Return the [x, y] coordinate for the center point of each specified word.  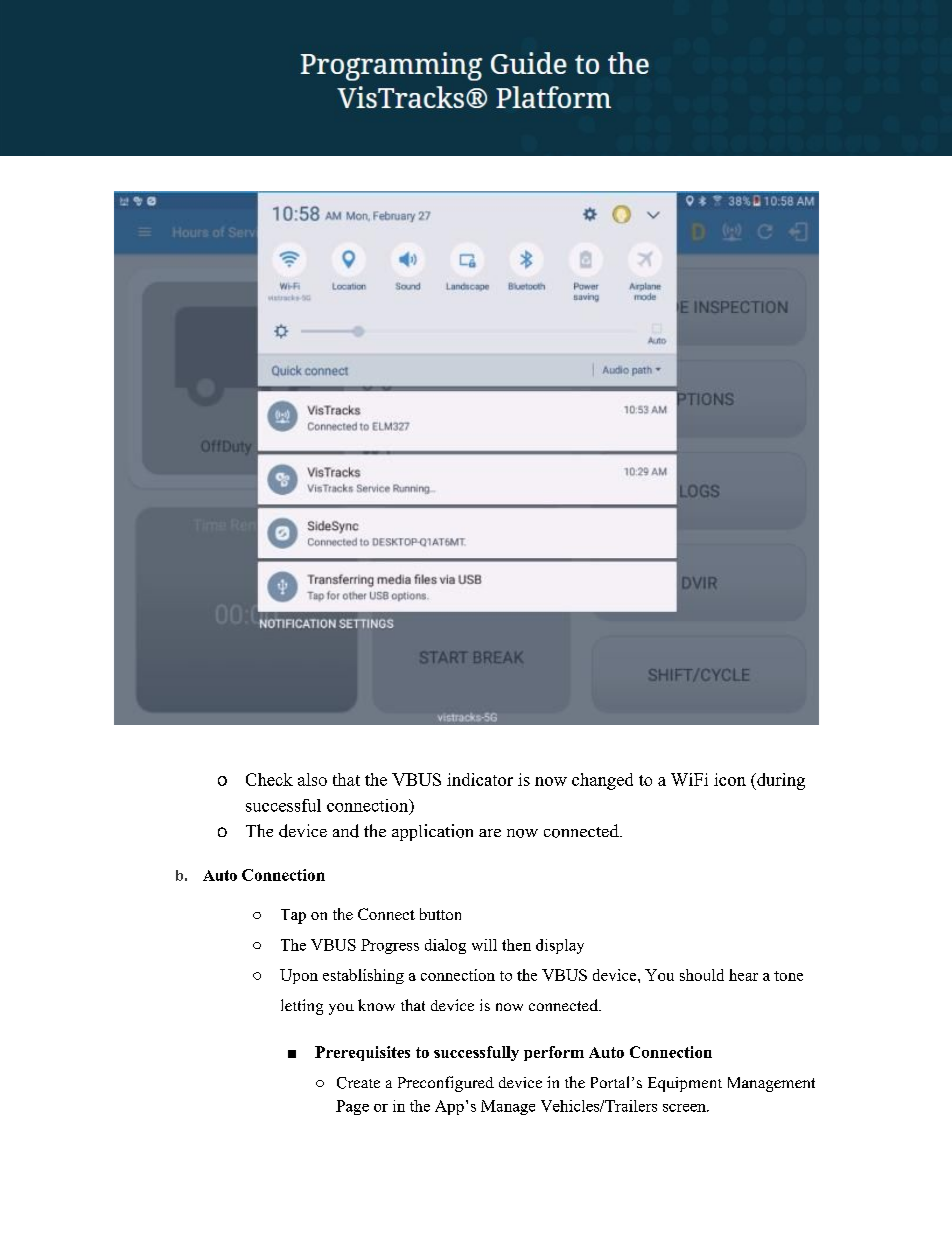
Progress [390, 946]
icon [730, 779]
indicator [480, 779]
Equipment [685, 1084]
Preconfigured [446, 1084]
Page [352, 1107]
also [312, 779]
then [516, 945]
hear [743, 975]
